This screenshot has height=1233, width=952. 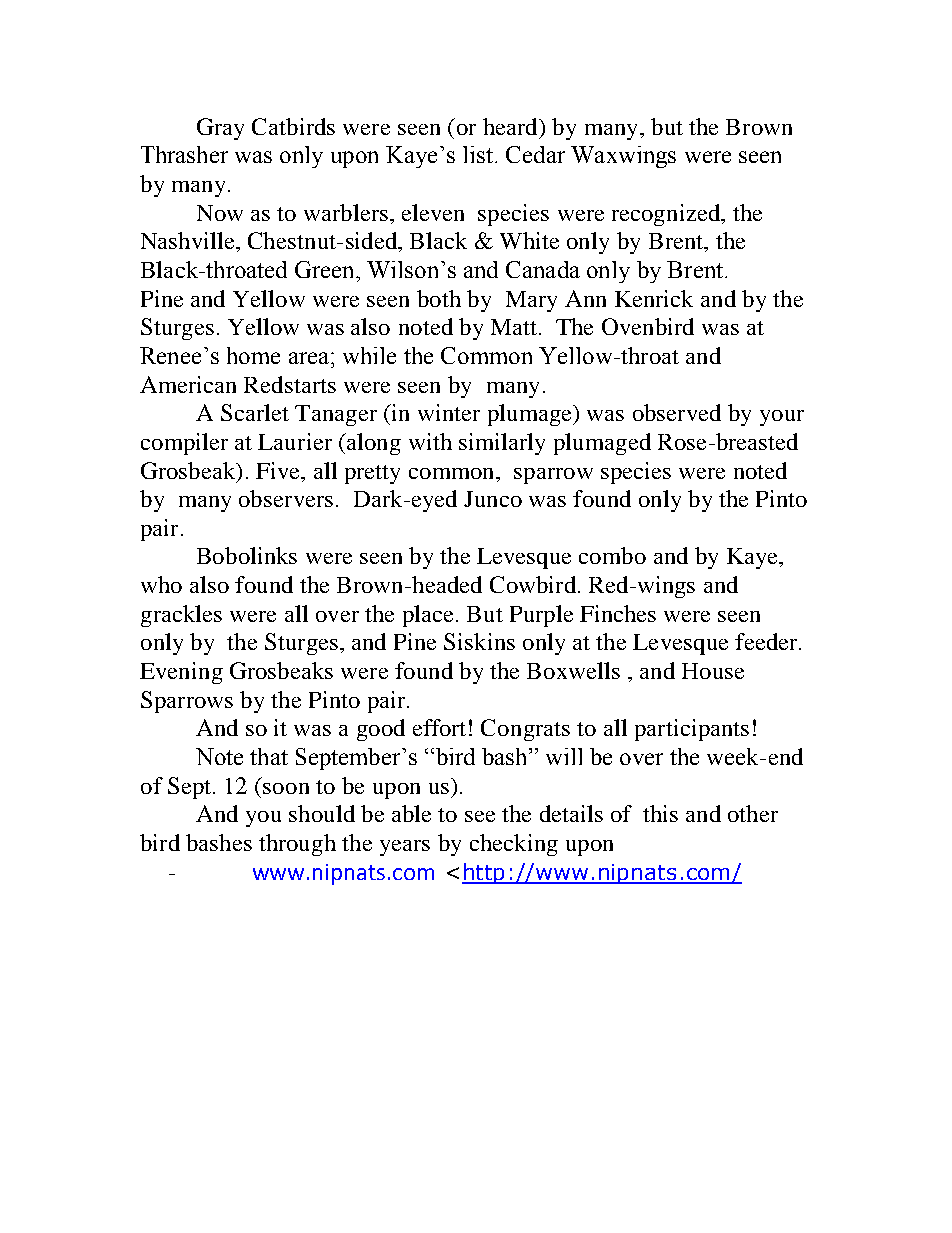 What do you see at coordinates (181, 616) in the screenshot?
I see `grackles` at bounding box center [181, 616].
